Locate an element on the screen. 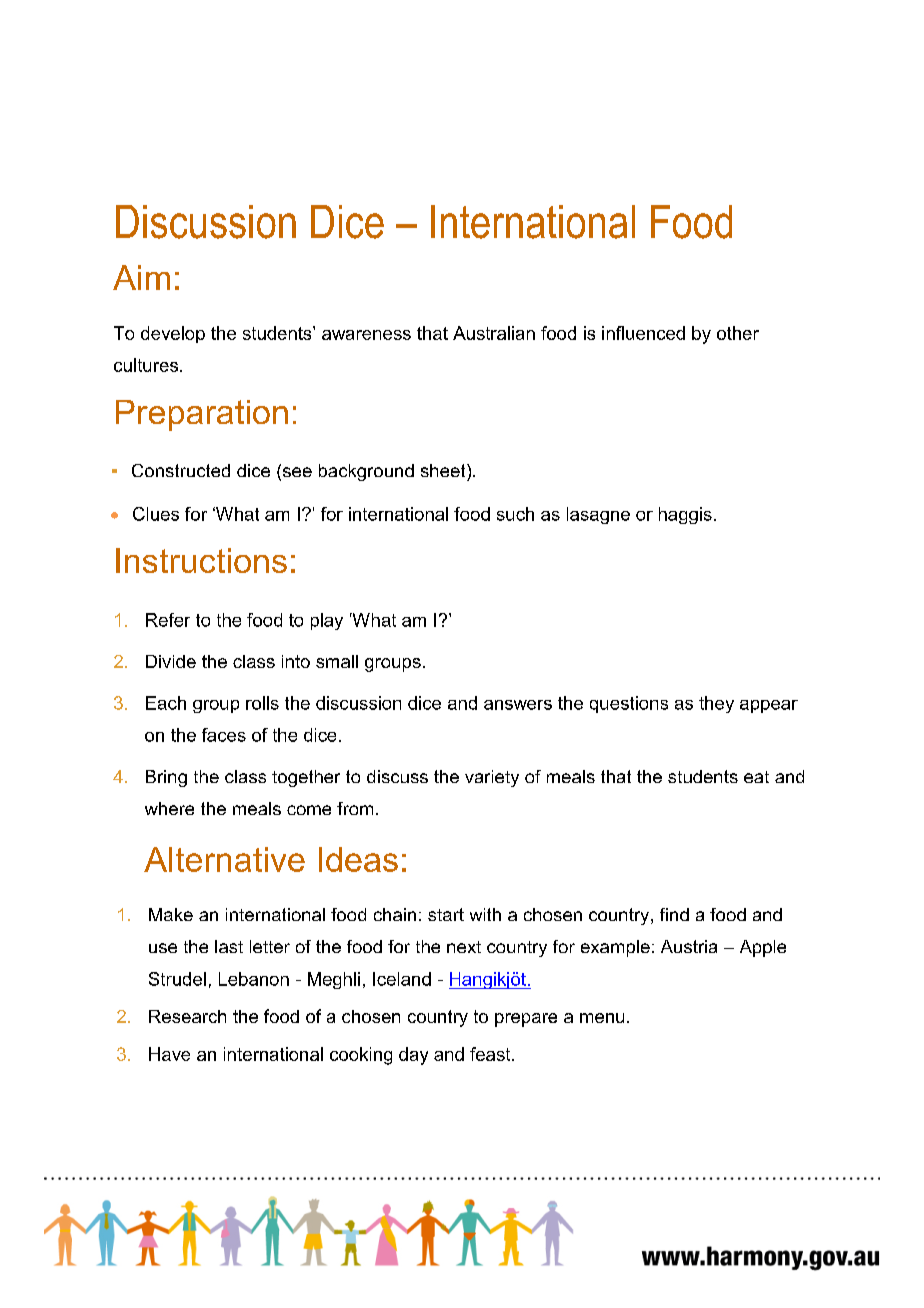 The height and width of the screenshot is (1308, 924). eat is located at coordinates (756, 777).
